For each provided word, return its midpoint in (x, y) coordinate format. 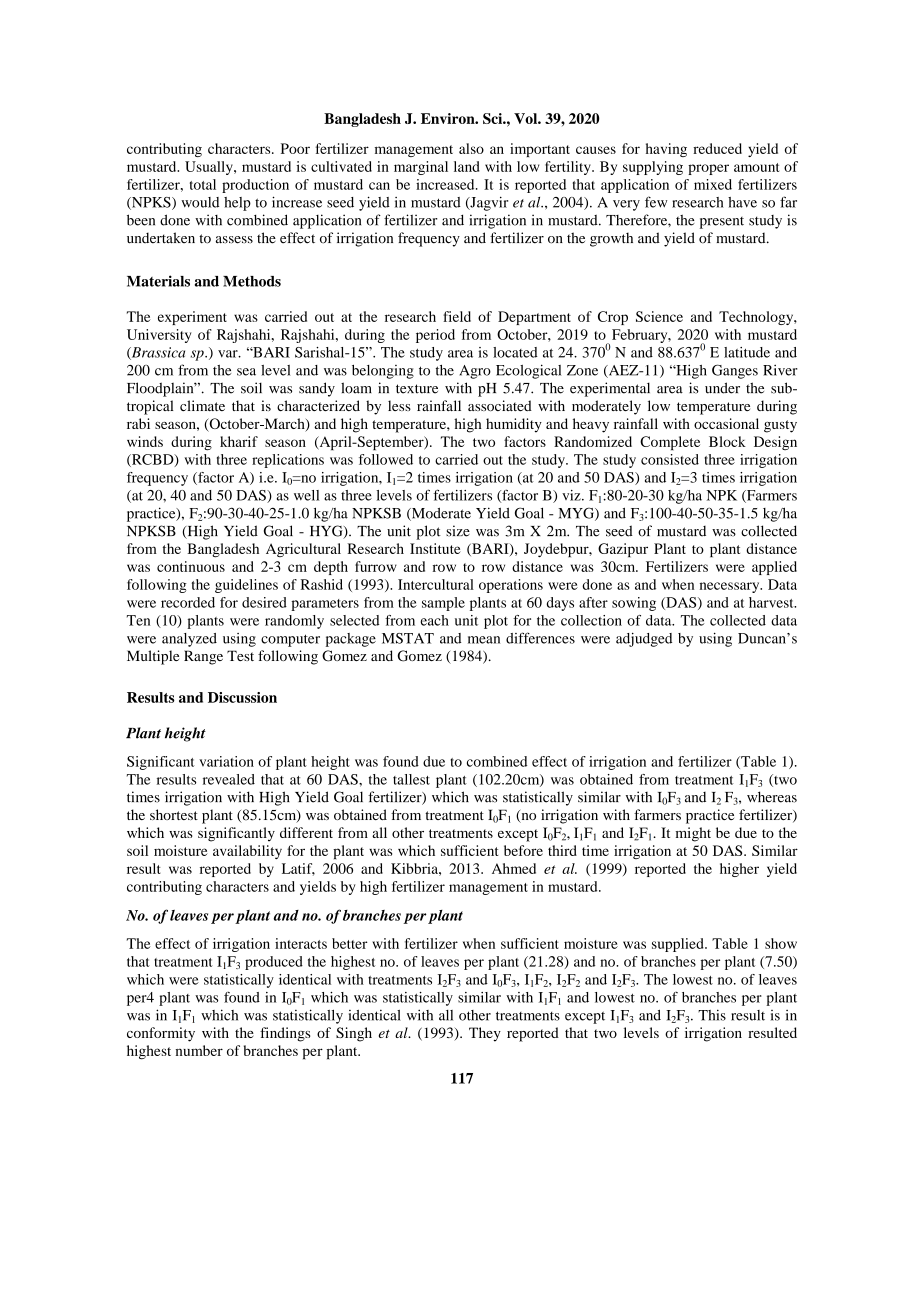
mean (484, 640)
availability (247, 852)
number (199, 1050)
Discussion (242, 697)
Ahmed (514, 868)
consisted (670, 459)
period (435, 336)
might (693, 834)
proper (708, 169)
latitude (747, 352)
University (159, 336)
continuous (191, 566)
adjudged (644, 640)
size (458, 531)
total (203, 184)
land (467, 166)
